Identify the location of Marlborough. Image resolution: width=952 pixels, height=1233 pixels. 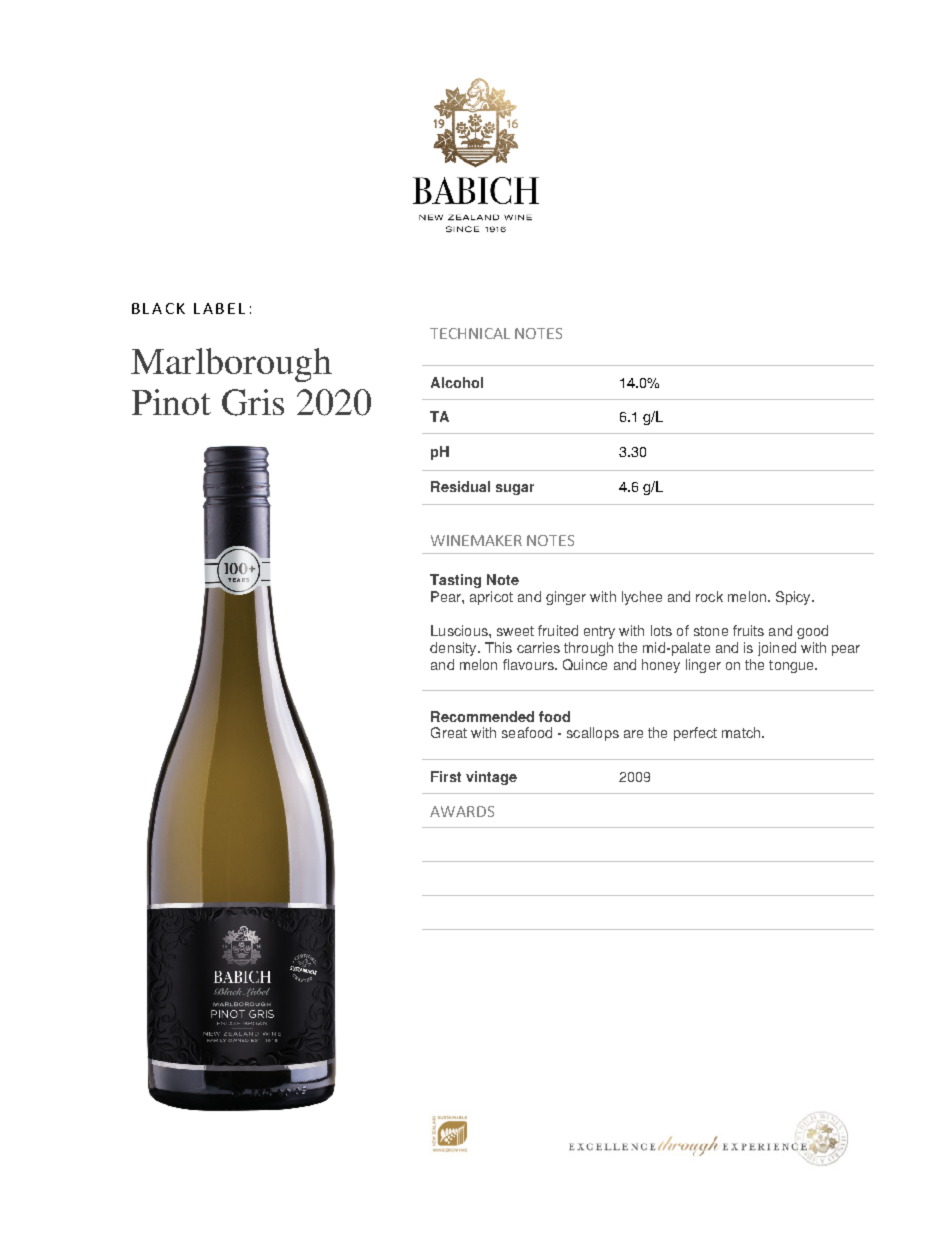
(231, 365).
